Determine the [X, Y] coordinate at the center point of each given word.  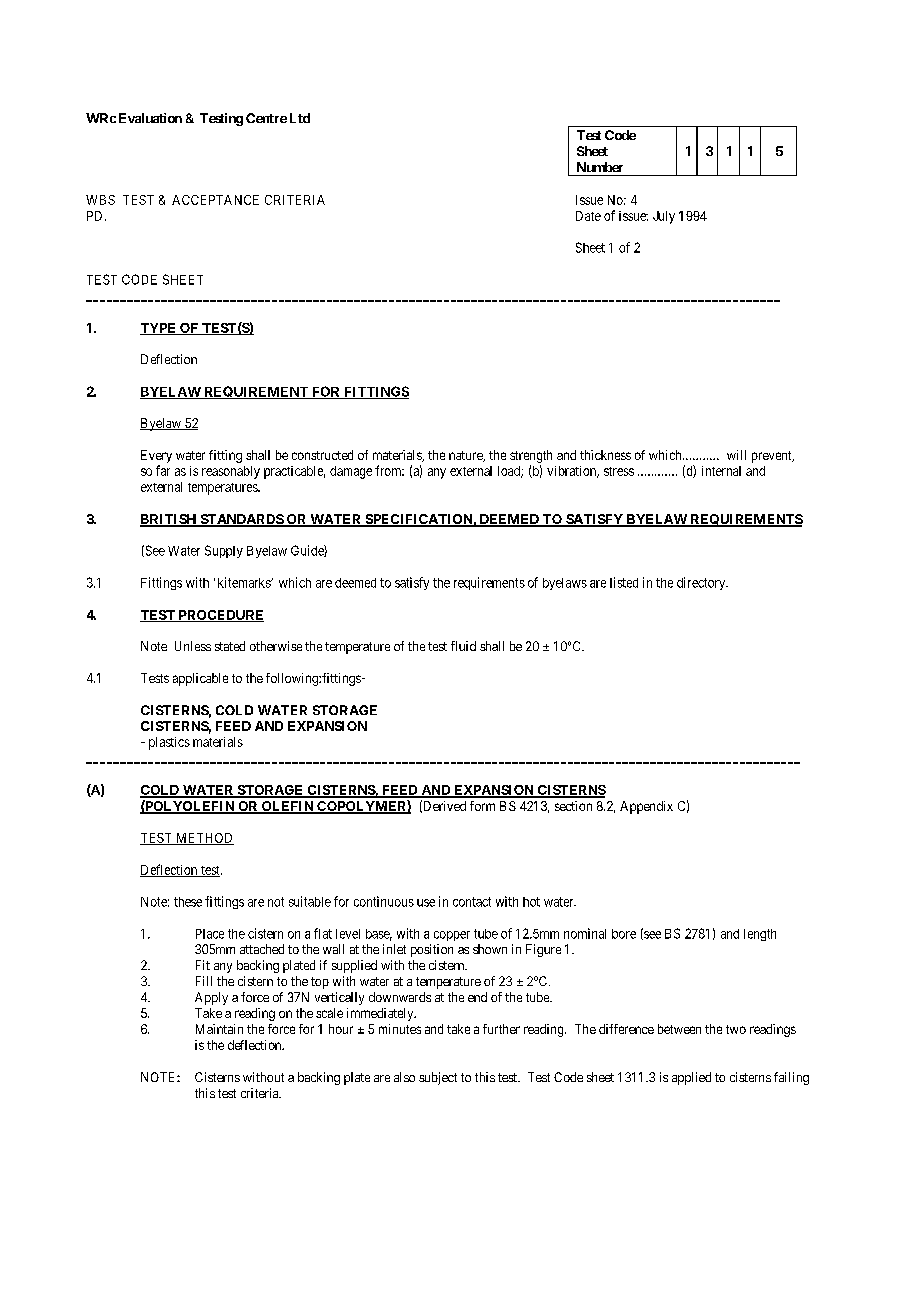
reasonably [231, 472]
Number [600, 167]
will [736, 455]
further [501, 1029]
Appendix [646, 807]
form [482, 806]
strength [531, 456]
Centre [266, 118]
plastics [169, 743]
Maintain [219, 1029]
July [664, 217]
